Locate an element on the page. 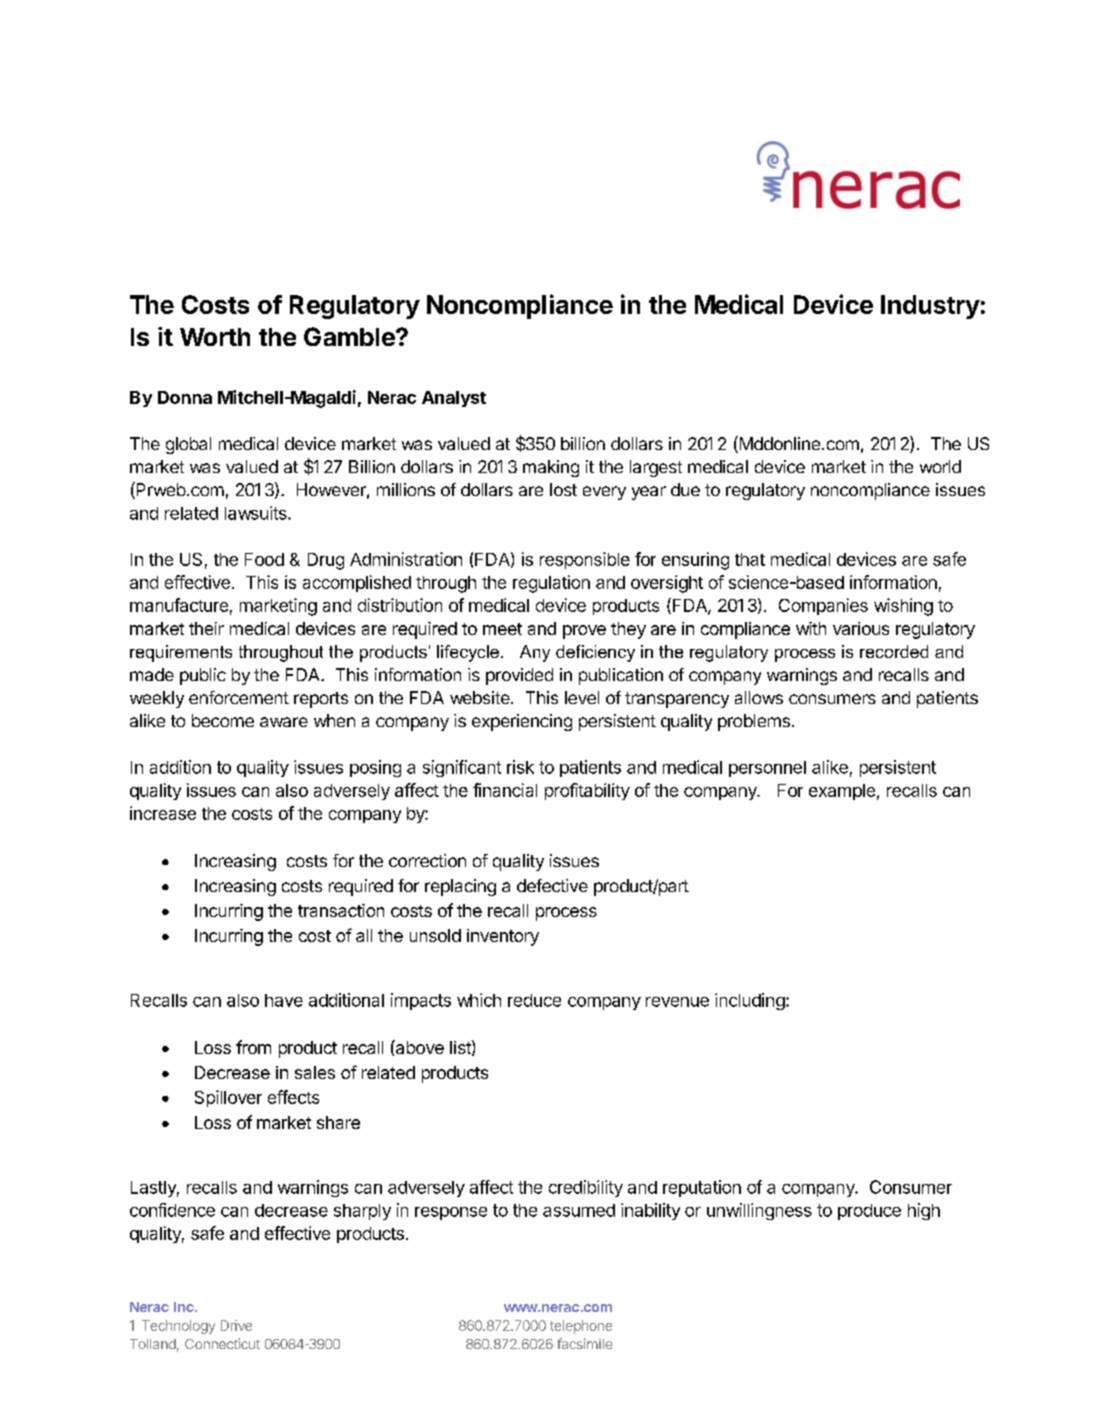  Analyst is located at coordinates (454, 399).
